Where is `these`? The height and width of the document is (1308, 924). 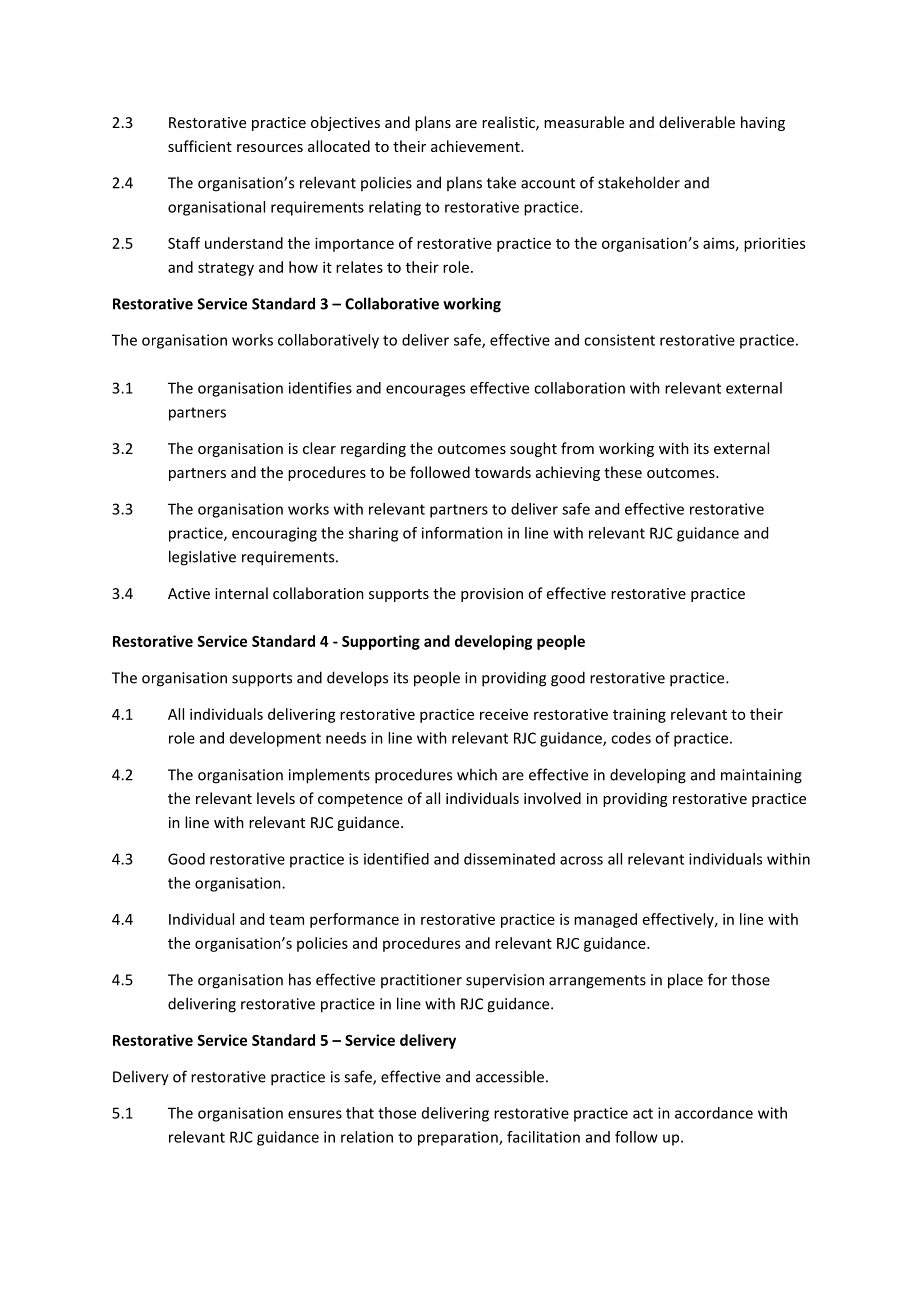 these is located at coordinates (623, 472).
